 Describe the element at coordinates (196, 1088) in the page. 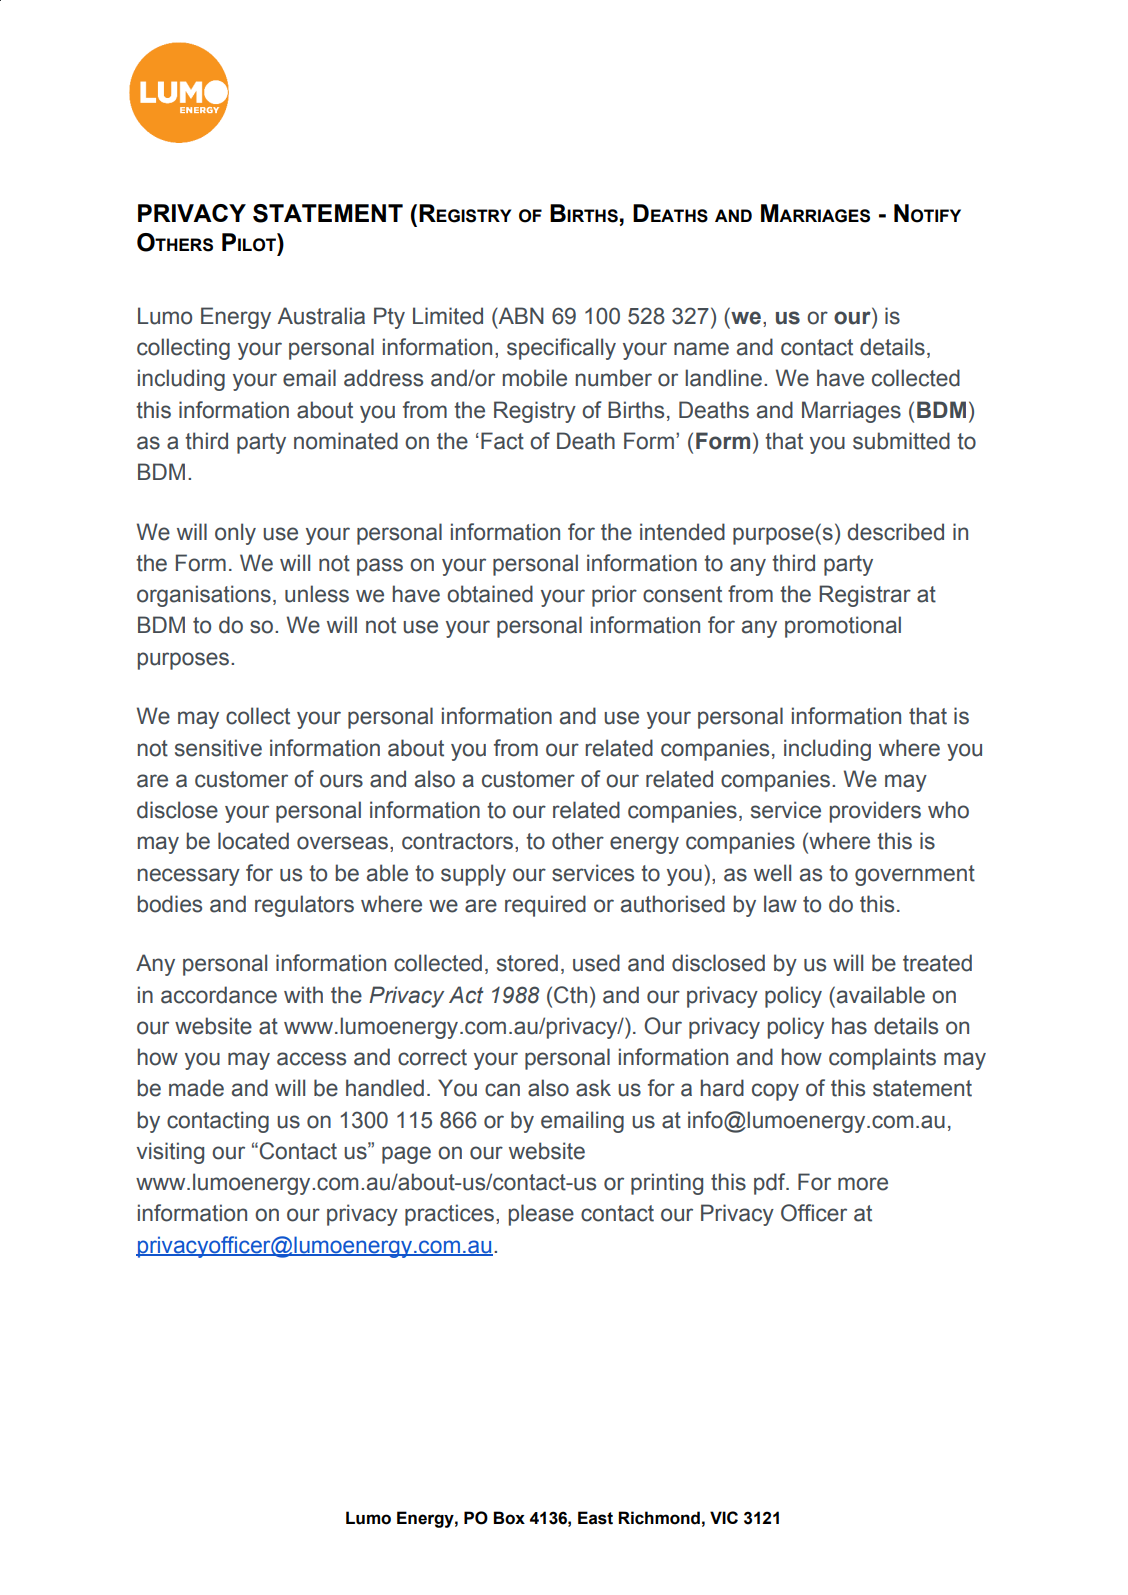

I see `made` at that location.
